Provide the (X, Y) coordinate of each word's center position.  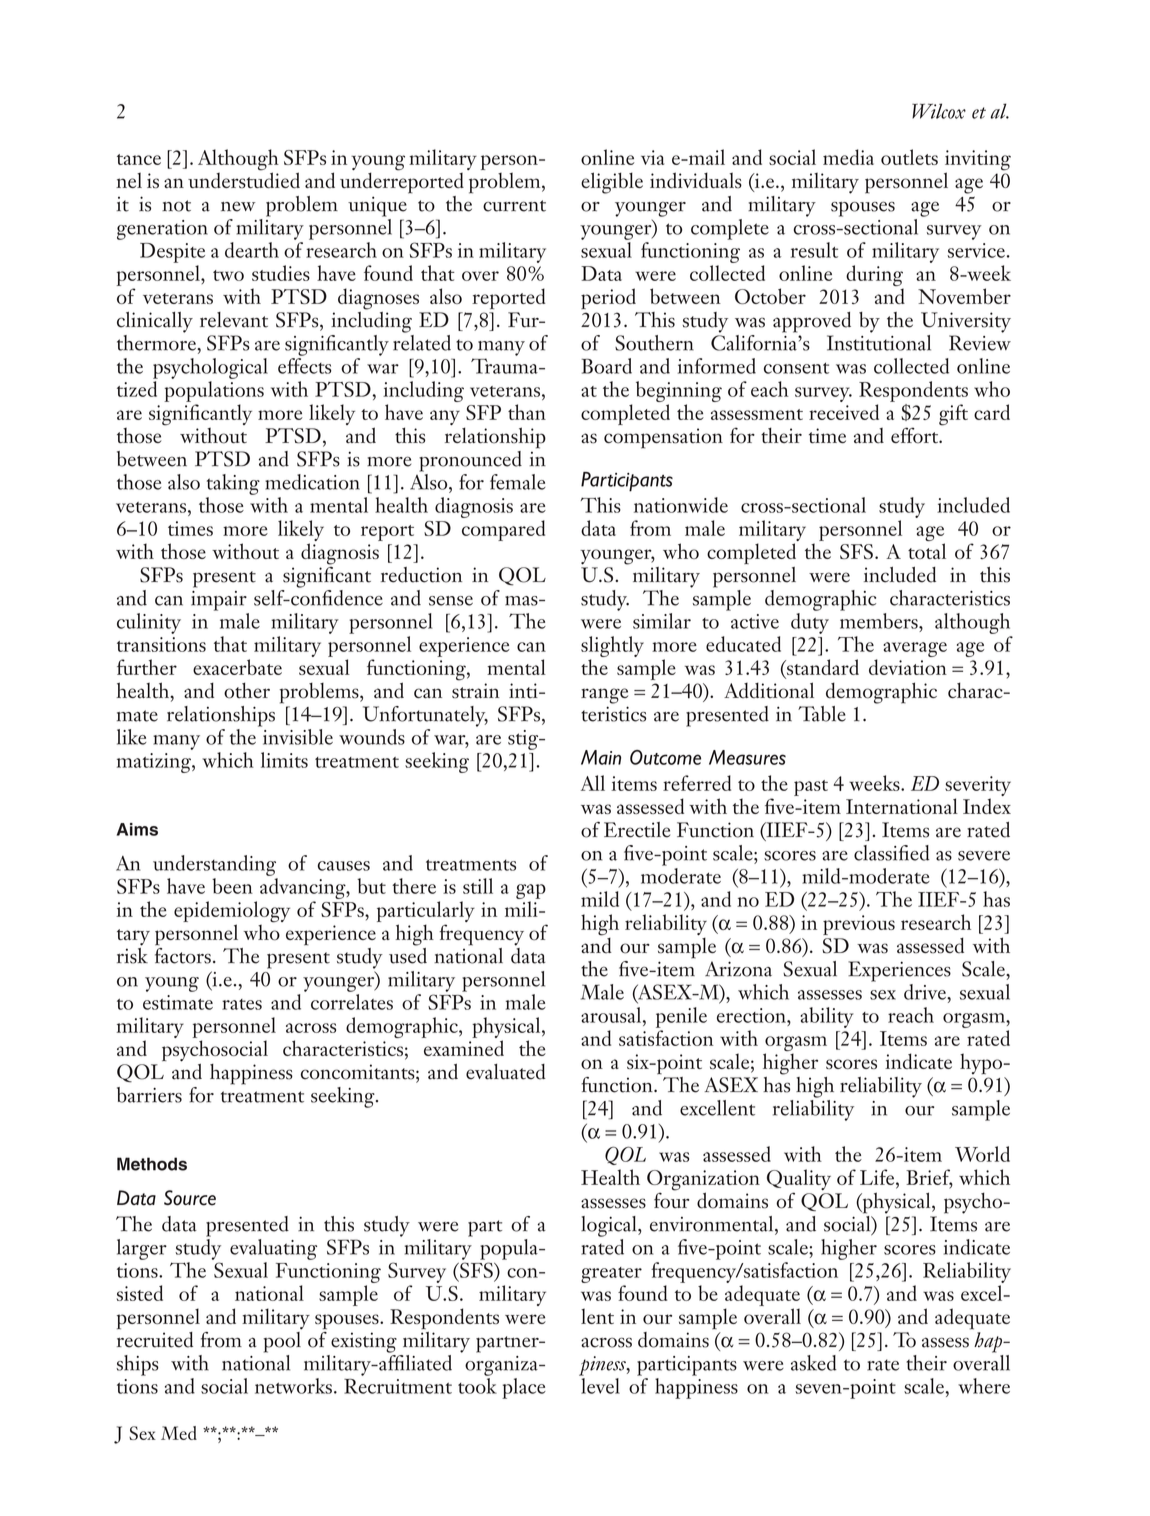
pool (283, 1341)
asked (814, 1363)
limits (284, 760)
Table (822, 714)
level (600, 1386)
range (604, 696)
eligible (612, 183)
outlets (909, 157)
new (238, 206)
